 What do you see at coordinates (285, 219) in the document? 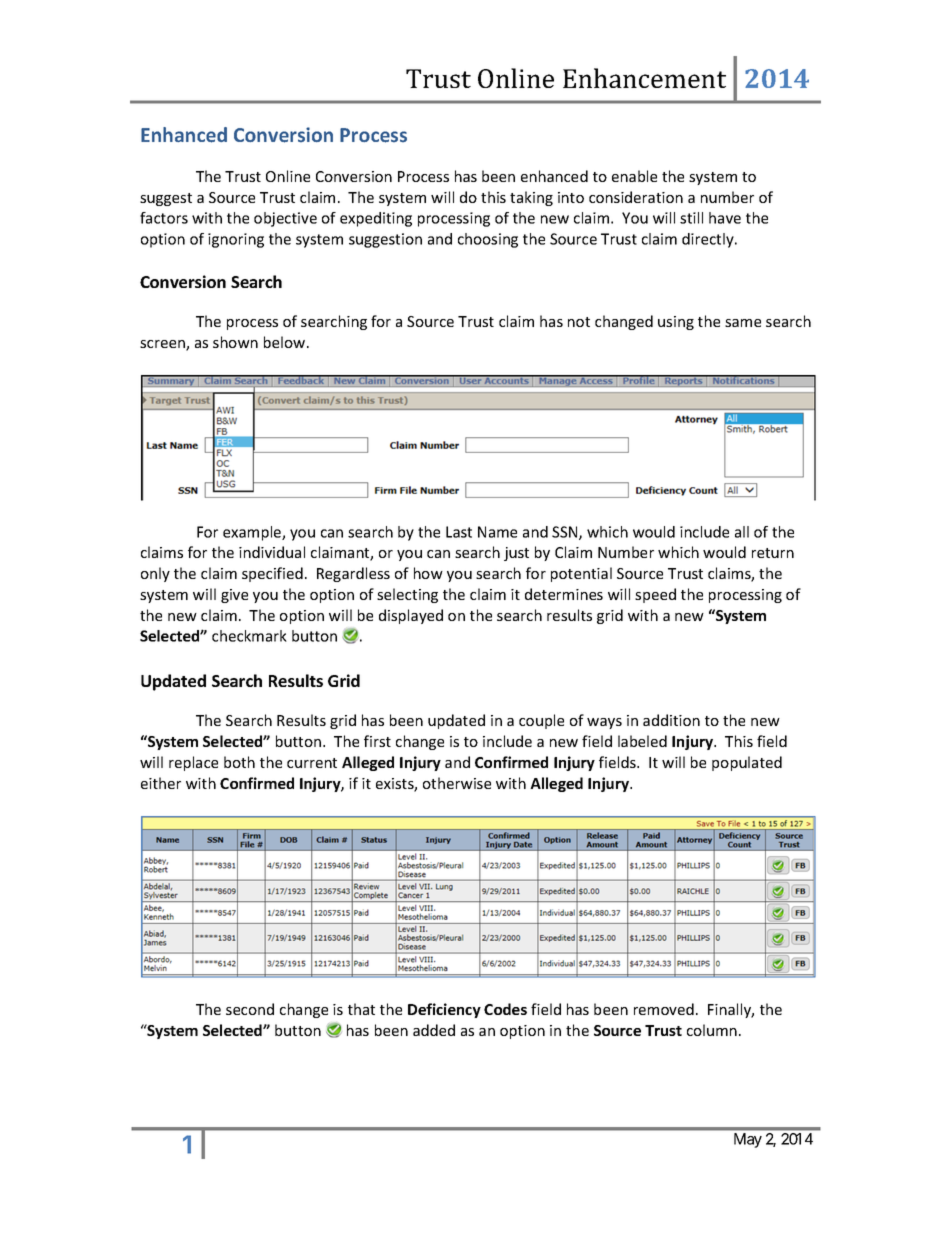
I see `objective` at bounding box center [285, 219].
